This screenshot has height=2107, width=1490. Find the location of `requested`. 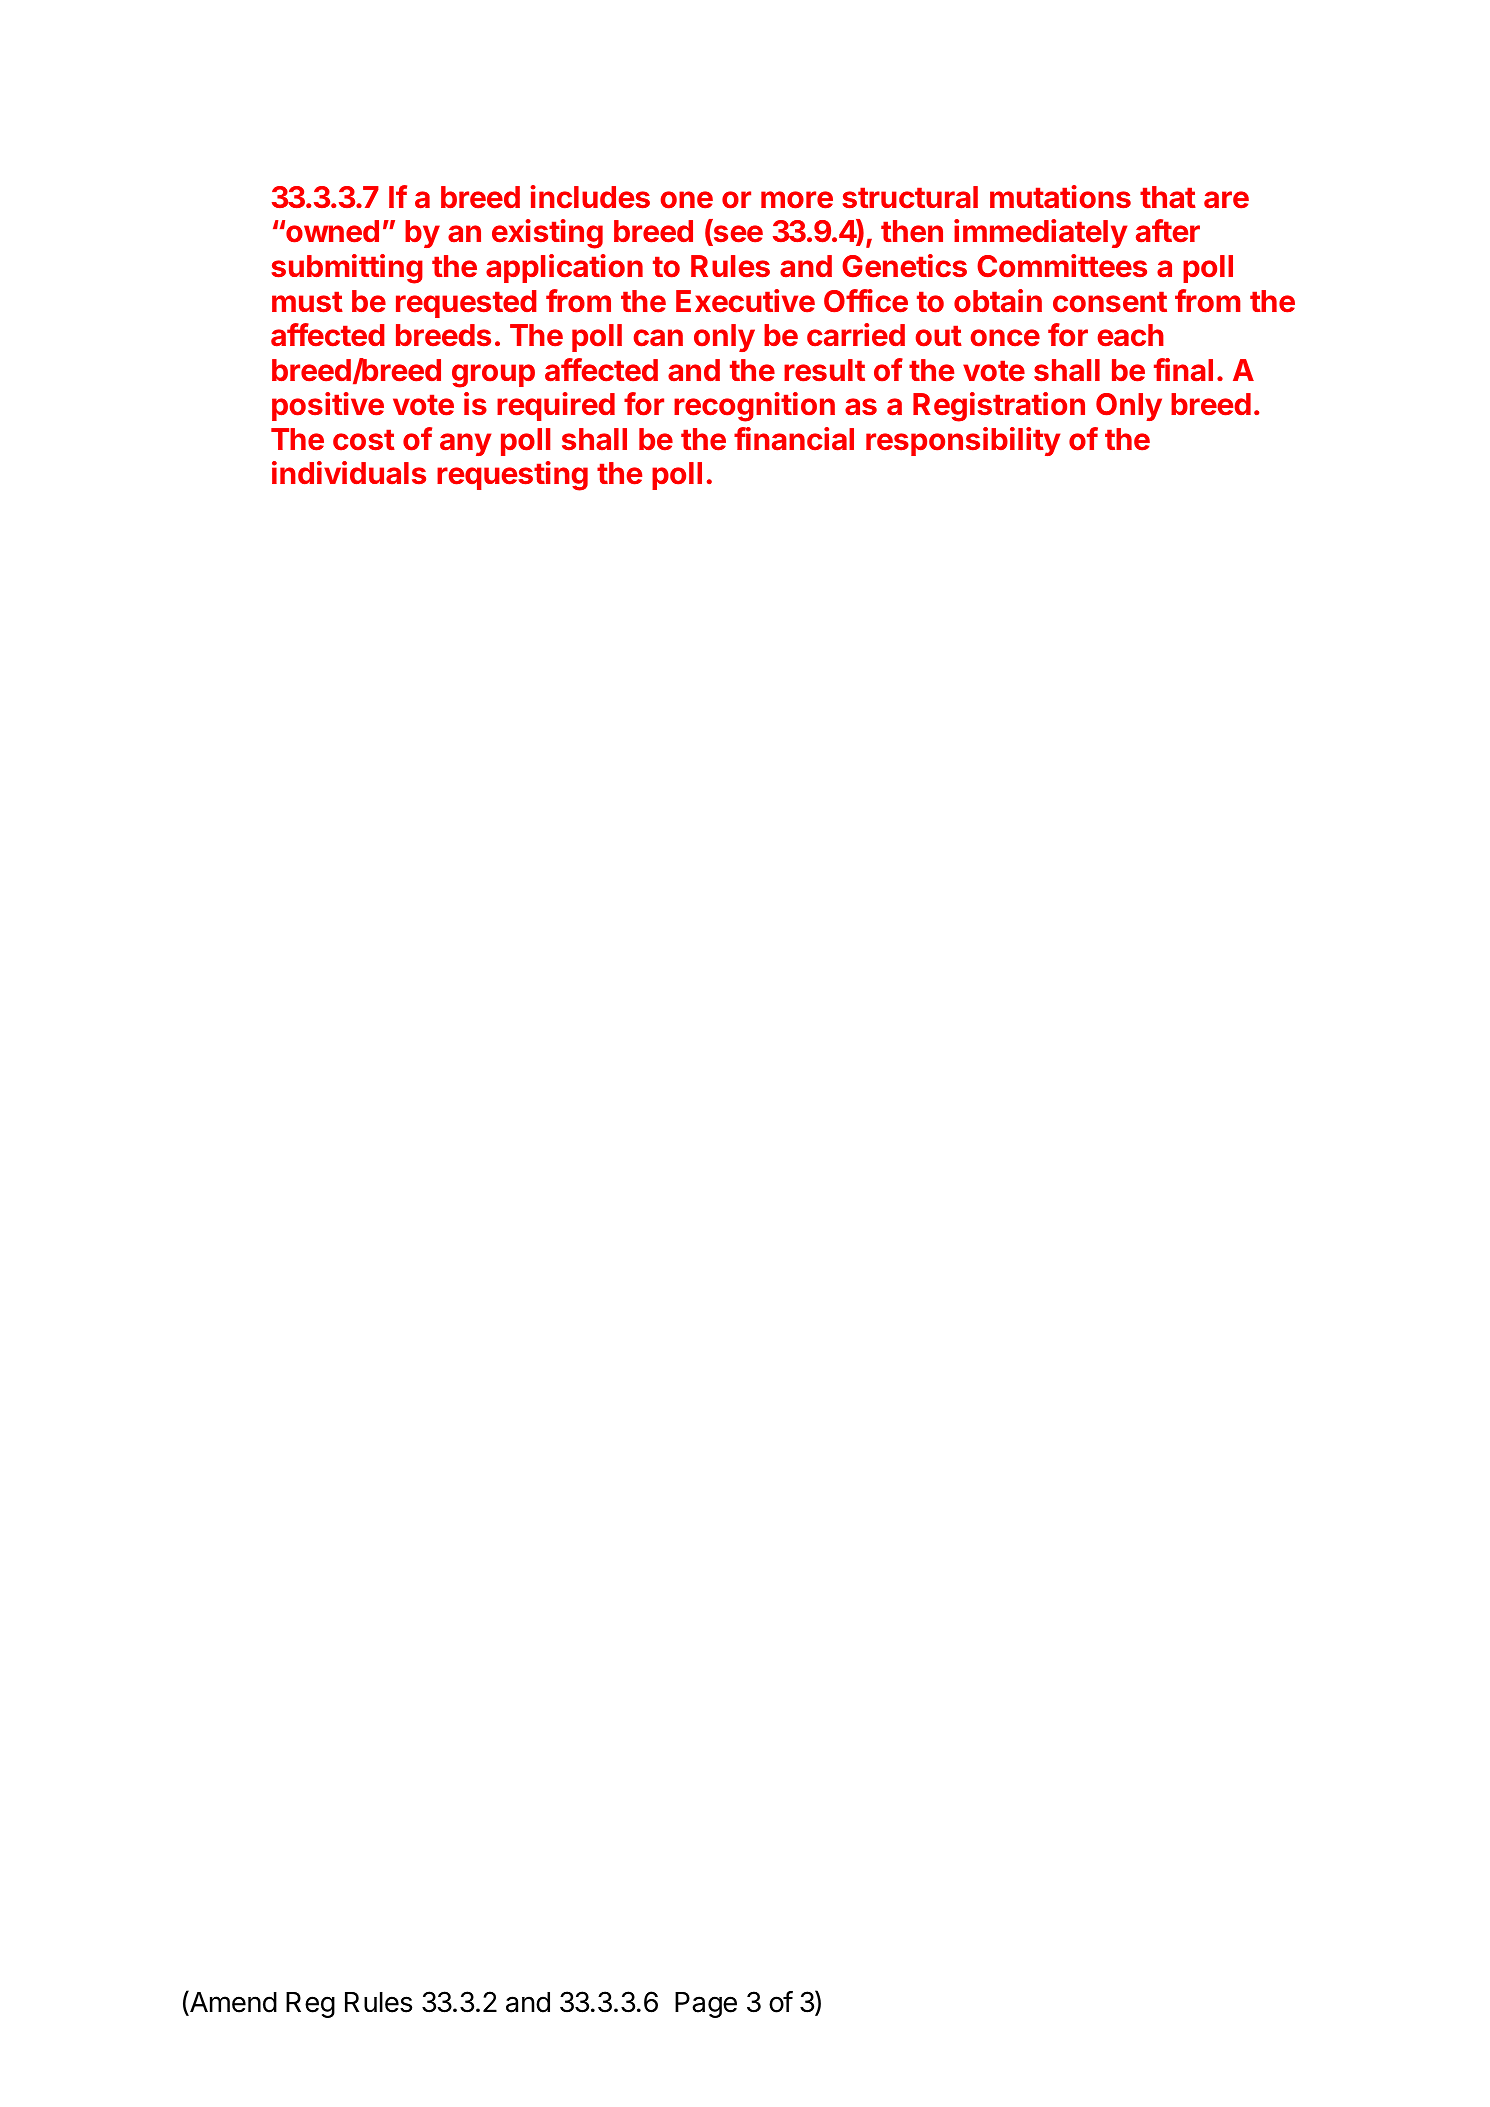

requested is located at coordinates (466, 304).
